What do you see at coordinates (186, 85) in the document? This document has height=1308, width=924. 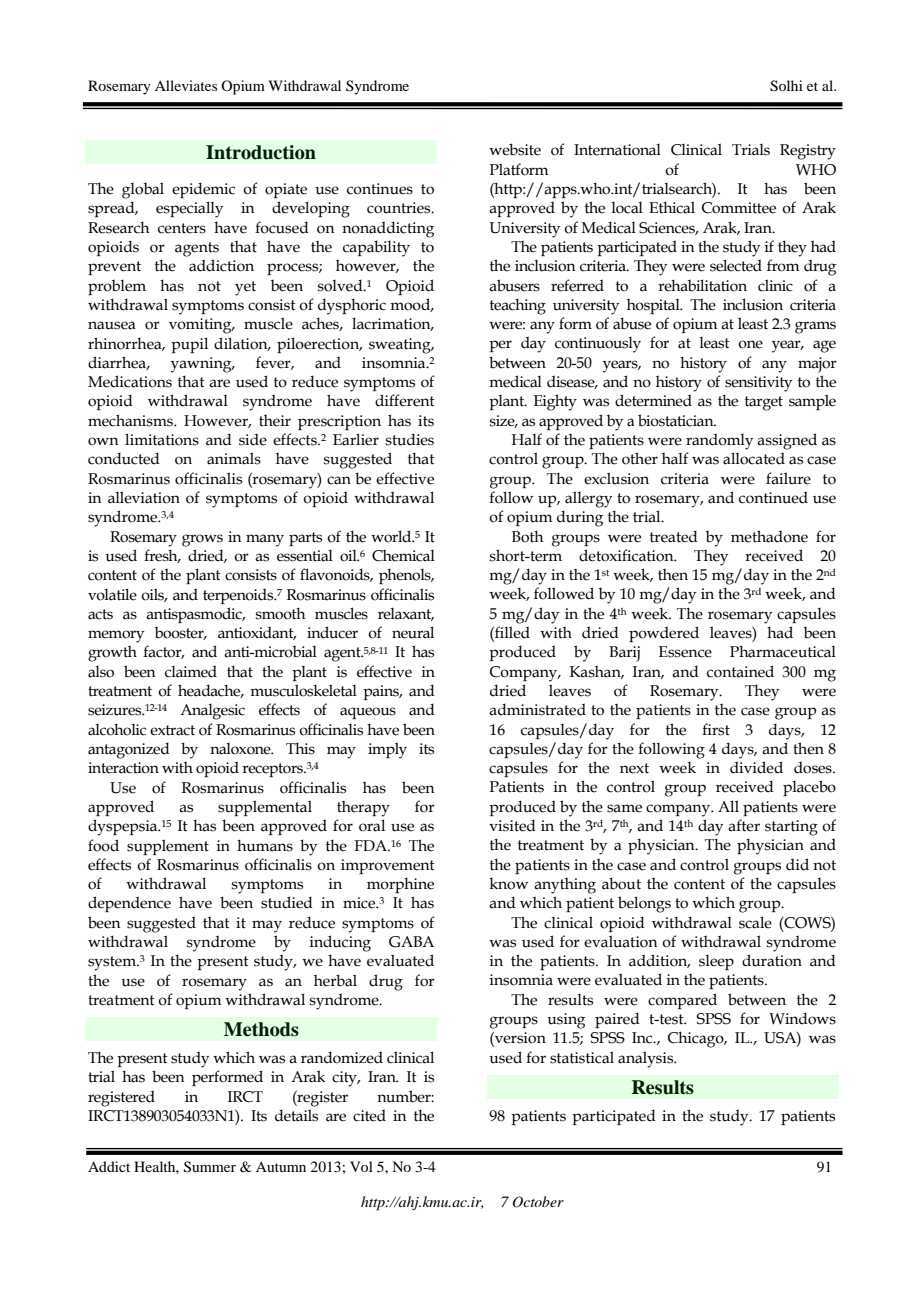 I see `Alleviates` at bounding box center [186, 85].
